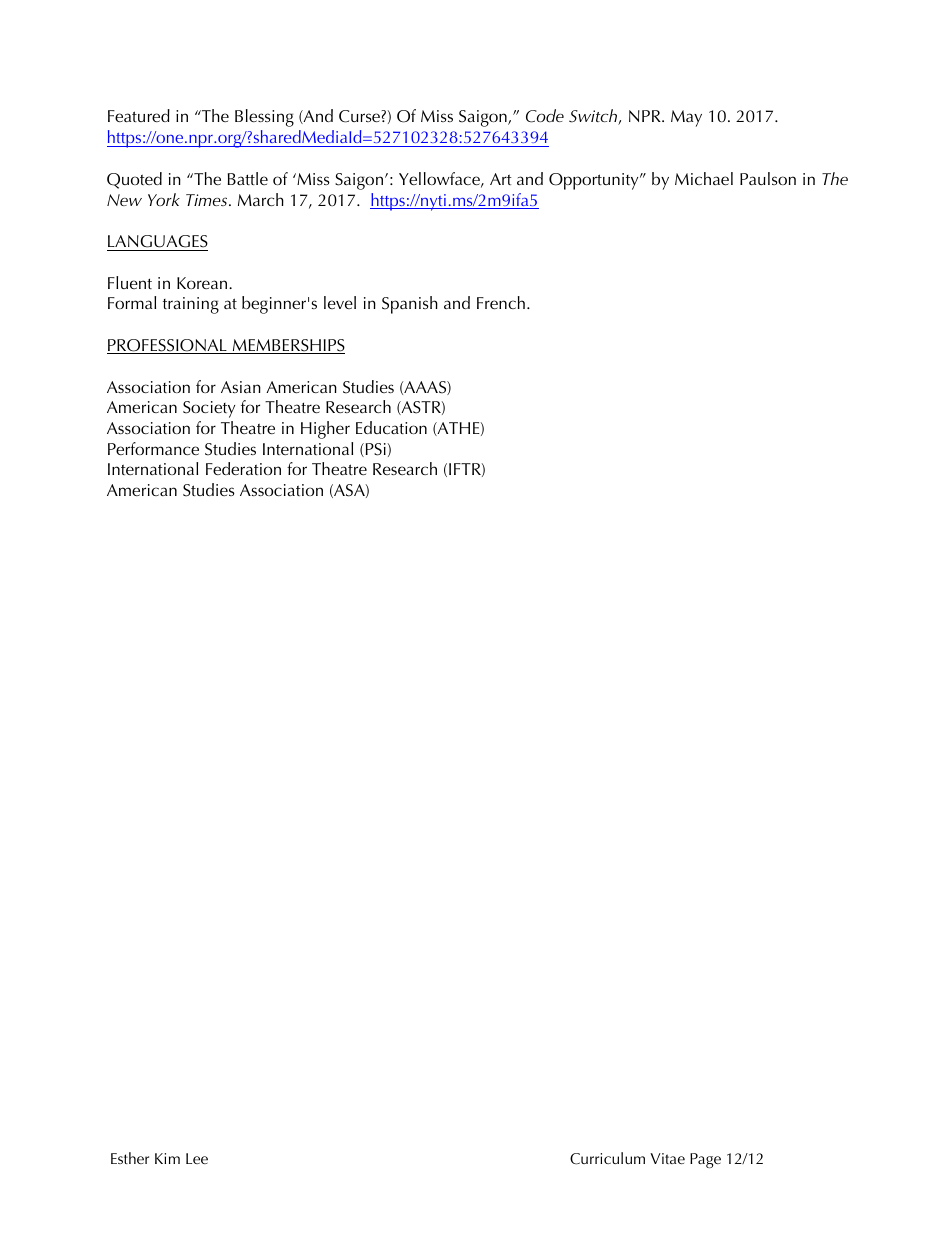 The height and width of the document is (1233, 952). What do you see at coordinates (501, 179) in the document?
I see `Art` at bounding box center [501, 179].
